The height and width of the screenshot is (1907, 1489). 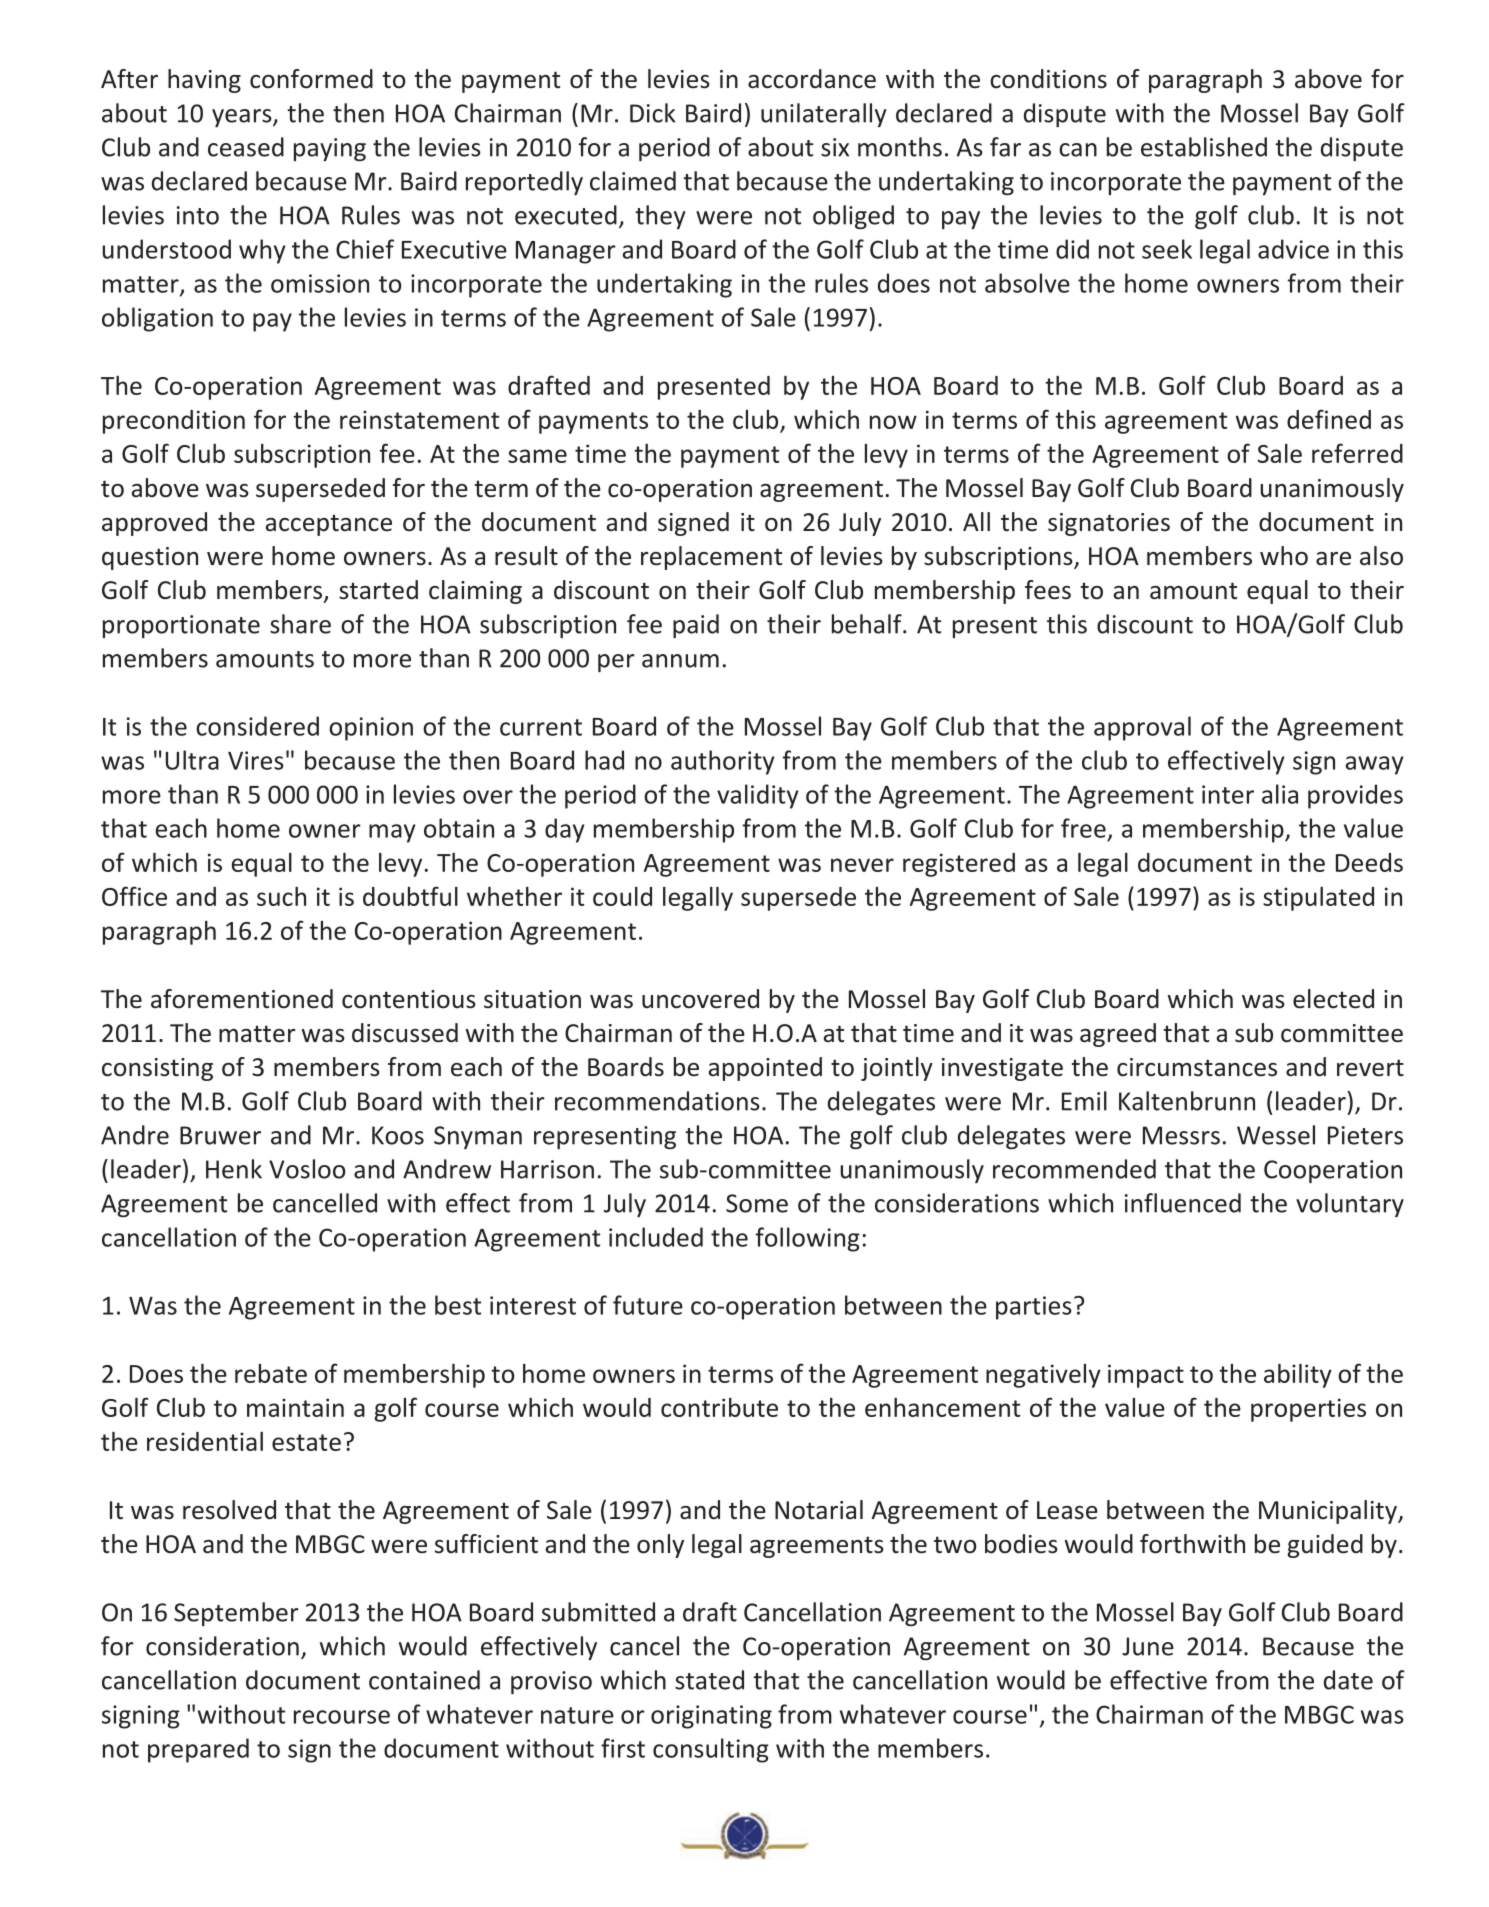 What do you see at coordinates (1204, 147) in the screenshot?
I see `established` at bounding box center [1204, 147].
